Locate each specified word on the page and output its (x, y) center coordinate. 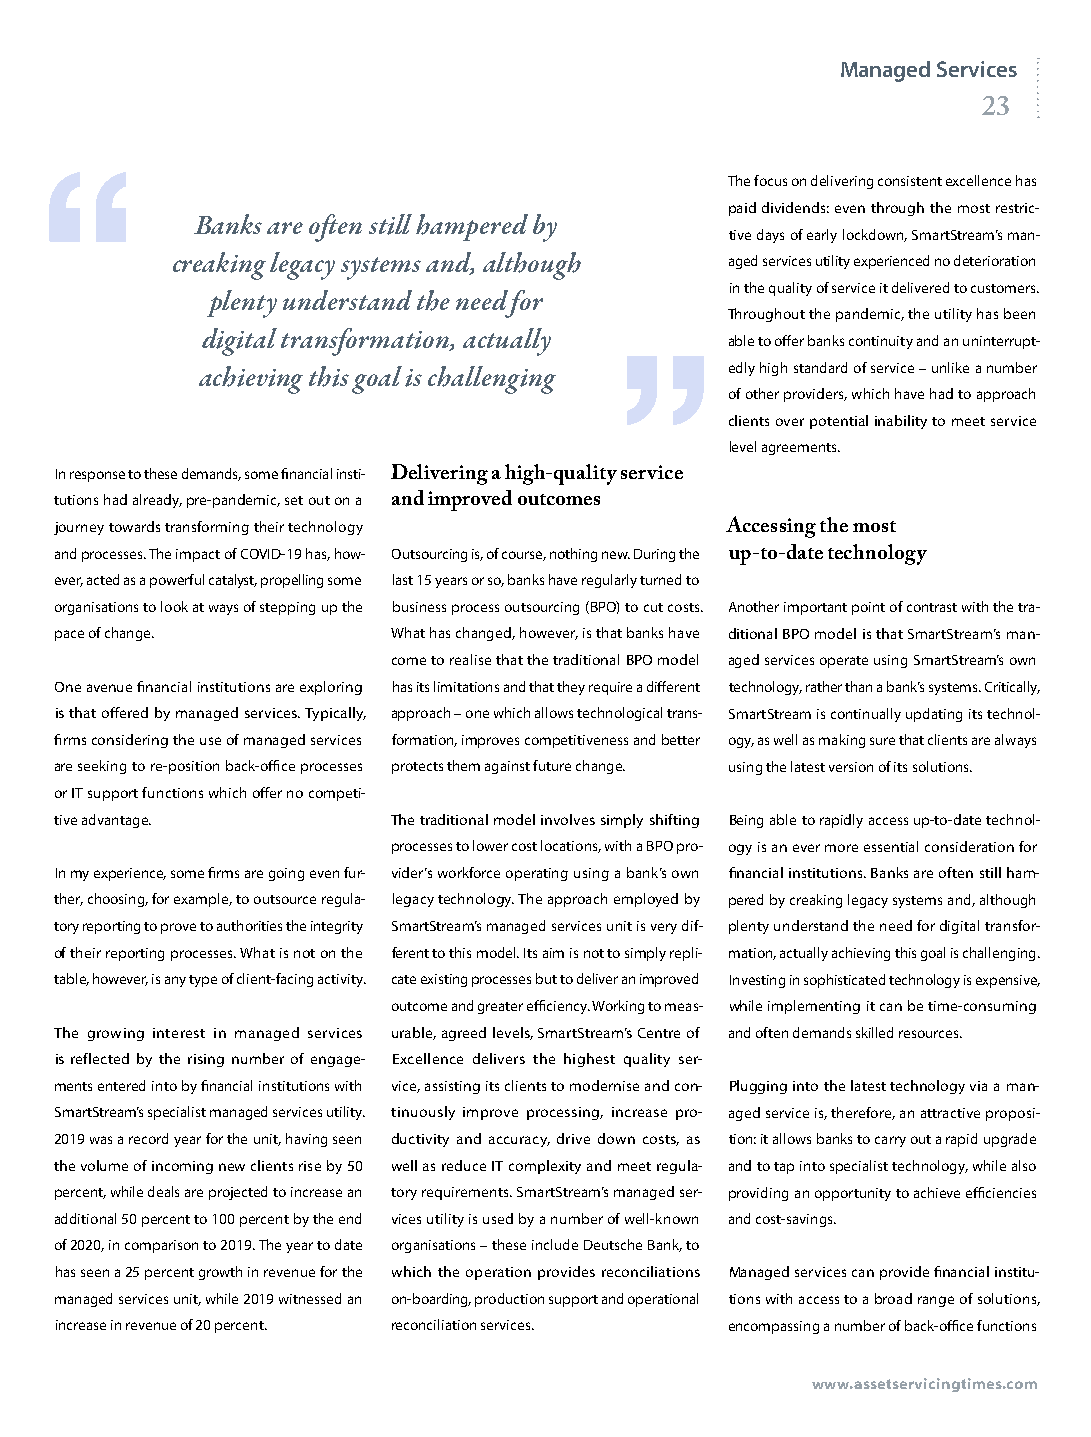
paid (742, 209)
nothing (573, 555)
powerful (177, 581)
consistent (910, 181)
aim (553, 953)
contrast (932, 607)
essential (891, 846)
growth (220, 1273)
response (97, 476)
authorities (249, 925)
